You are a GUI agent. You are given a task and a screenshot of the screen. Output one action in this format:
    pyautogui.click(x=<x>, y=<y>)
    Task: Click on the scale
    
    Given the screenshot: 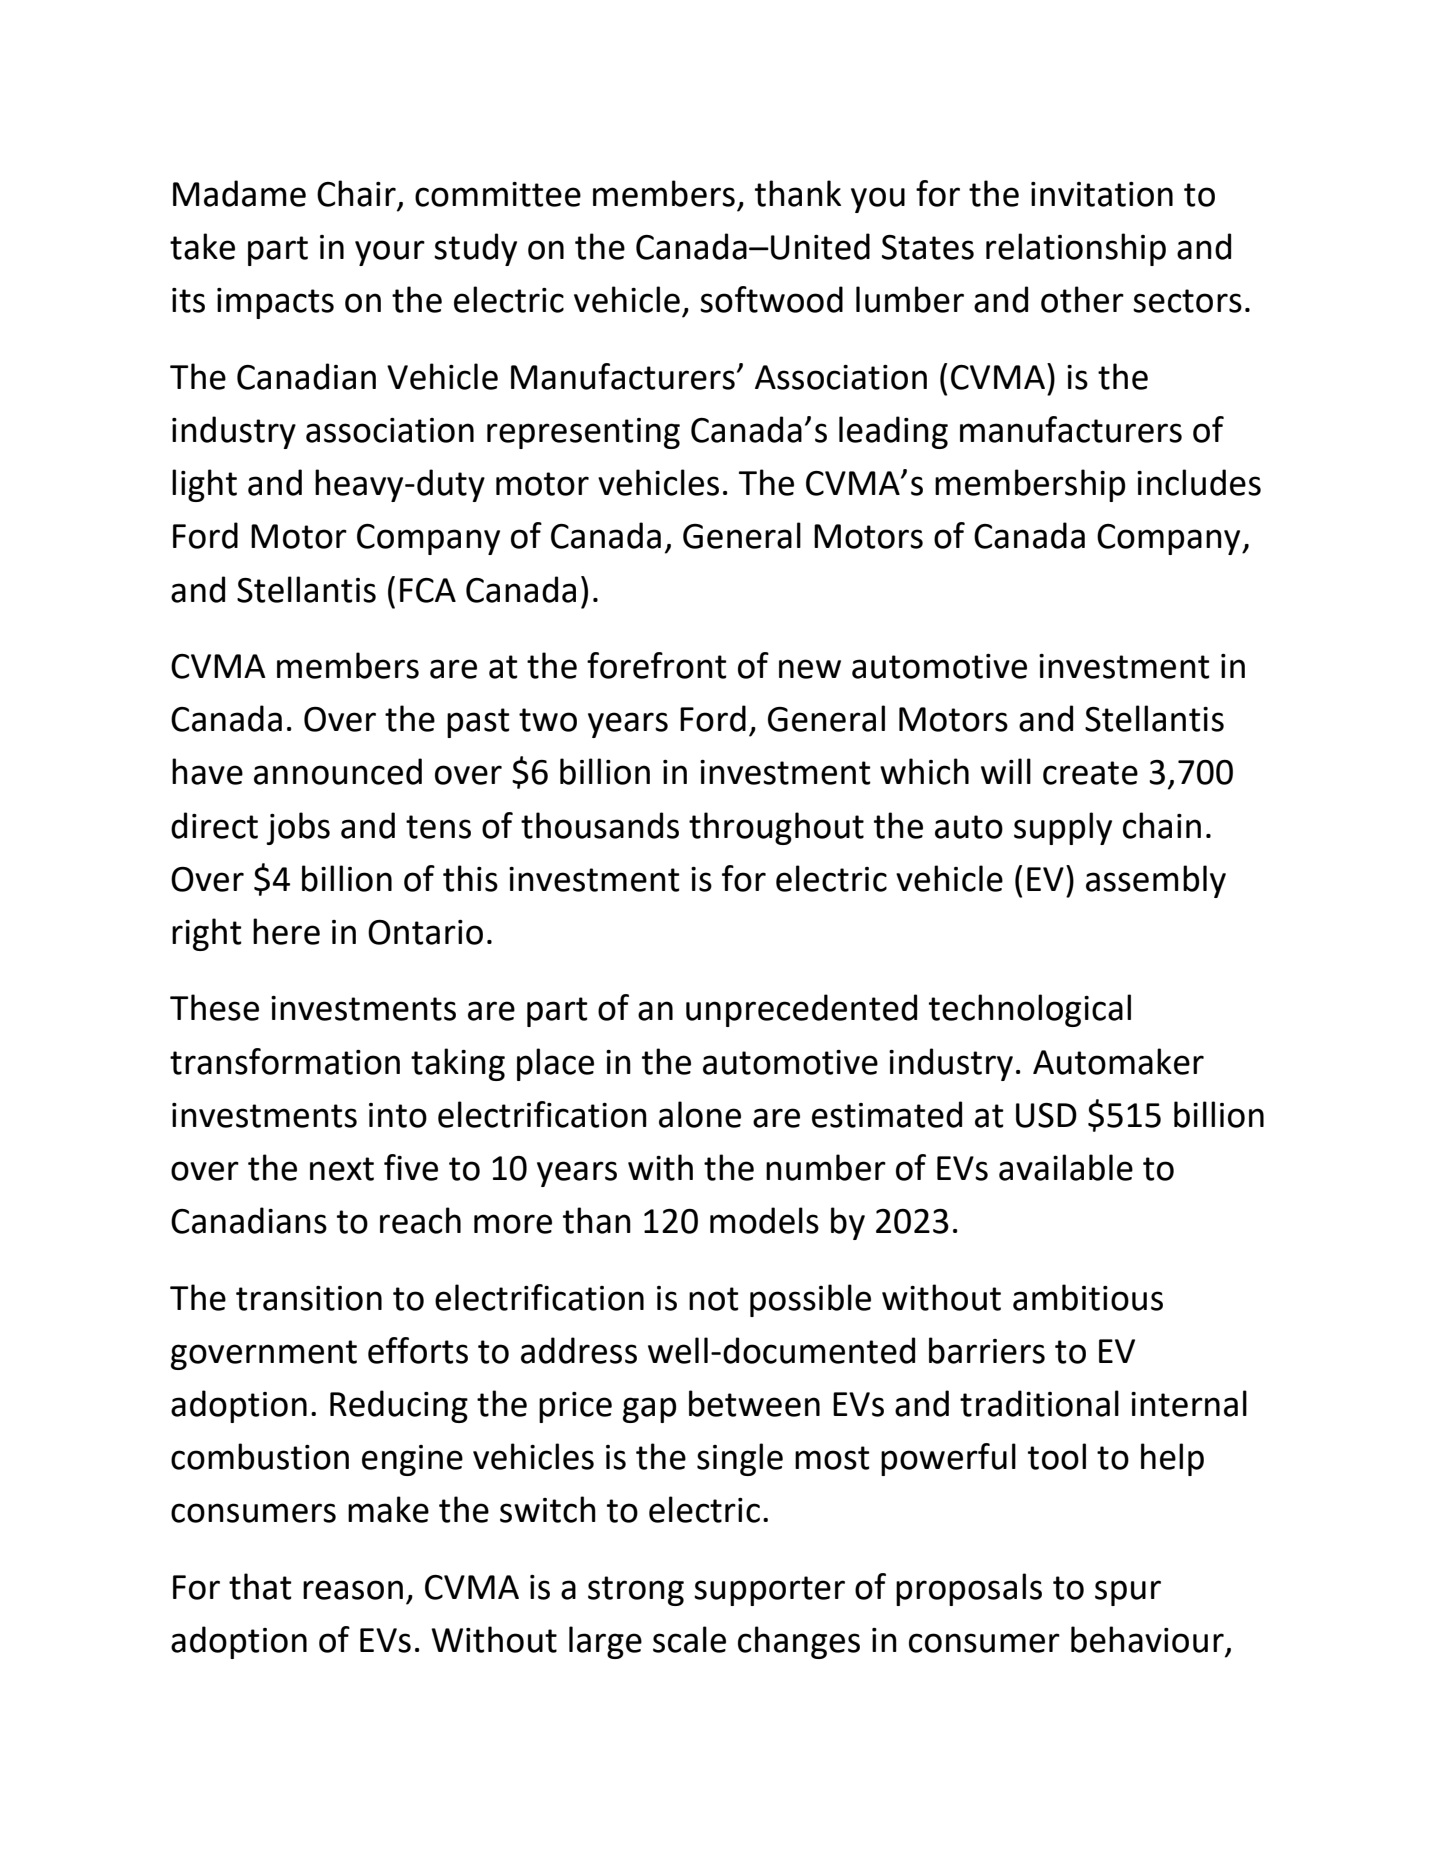 What is the action you would take?
    pyautogui.click(x=689, y=1639)
